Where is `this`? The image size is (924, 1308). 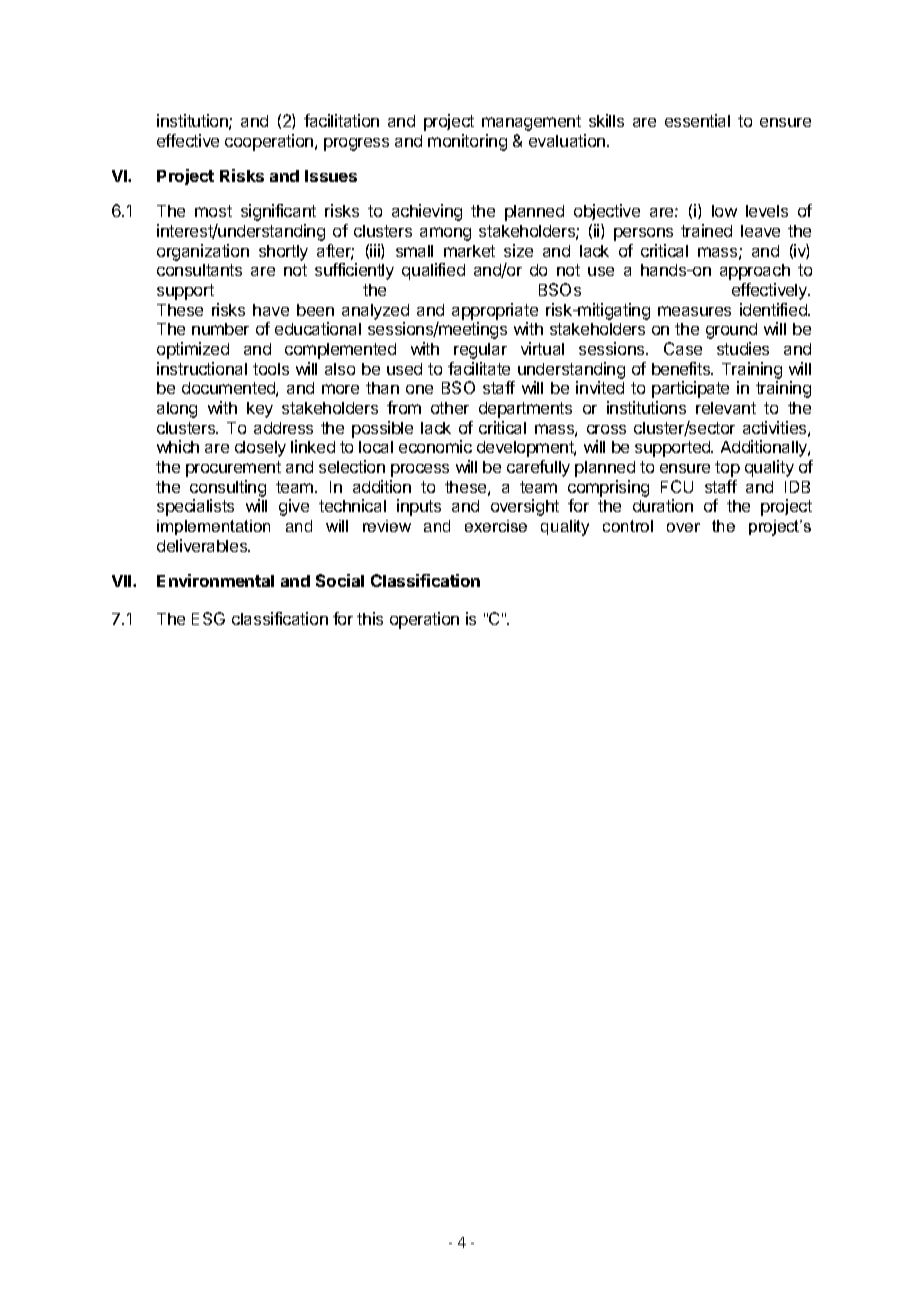
this is located at coordinates (370, 618).
